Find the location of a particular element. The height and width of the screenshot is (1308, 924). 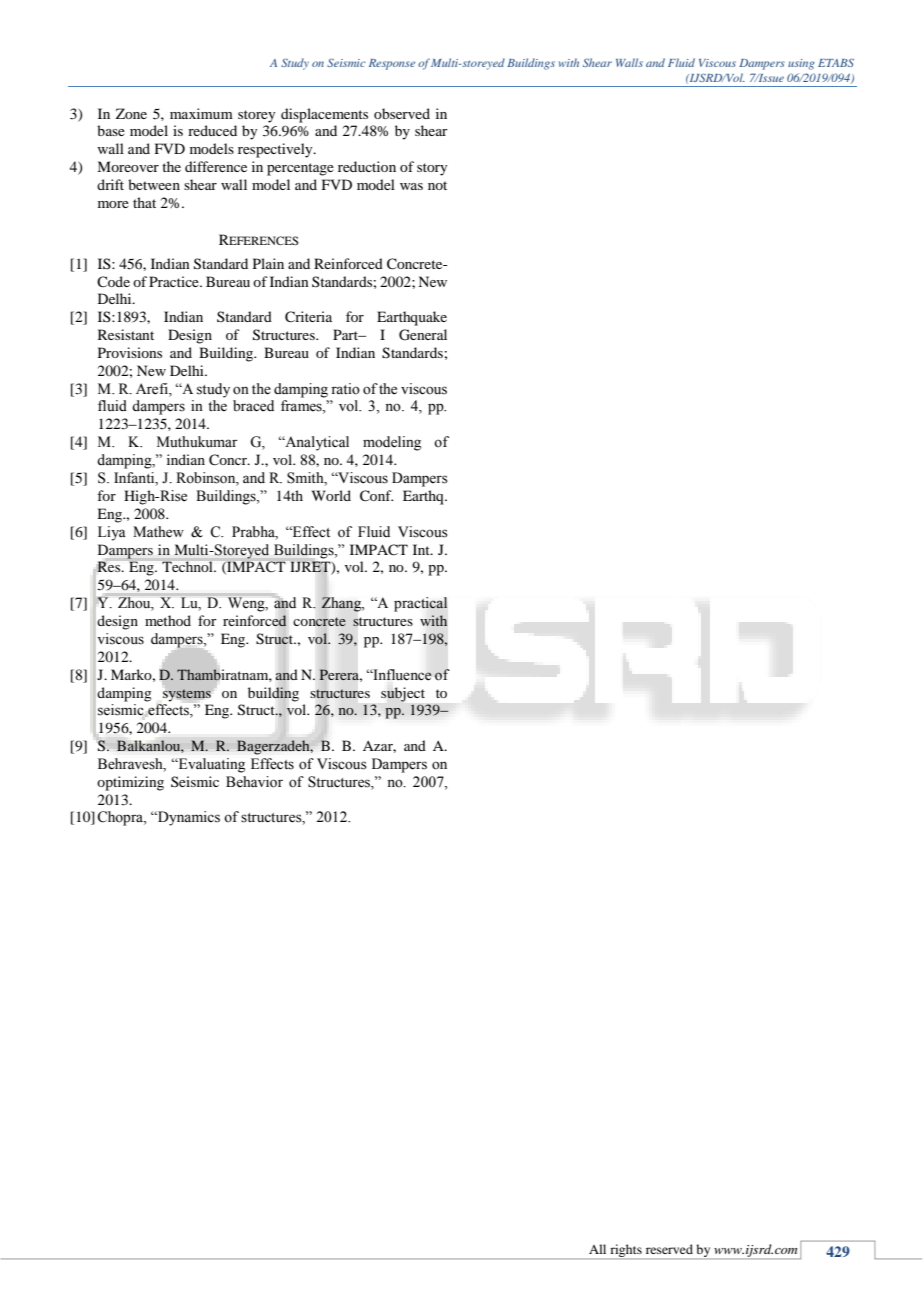

reserved is located at coordinates (669, 1249).
